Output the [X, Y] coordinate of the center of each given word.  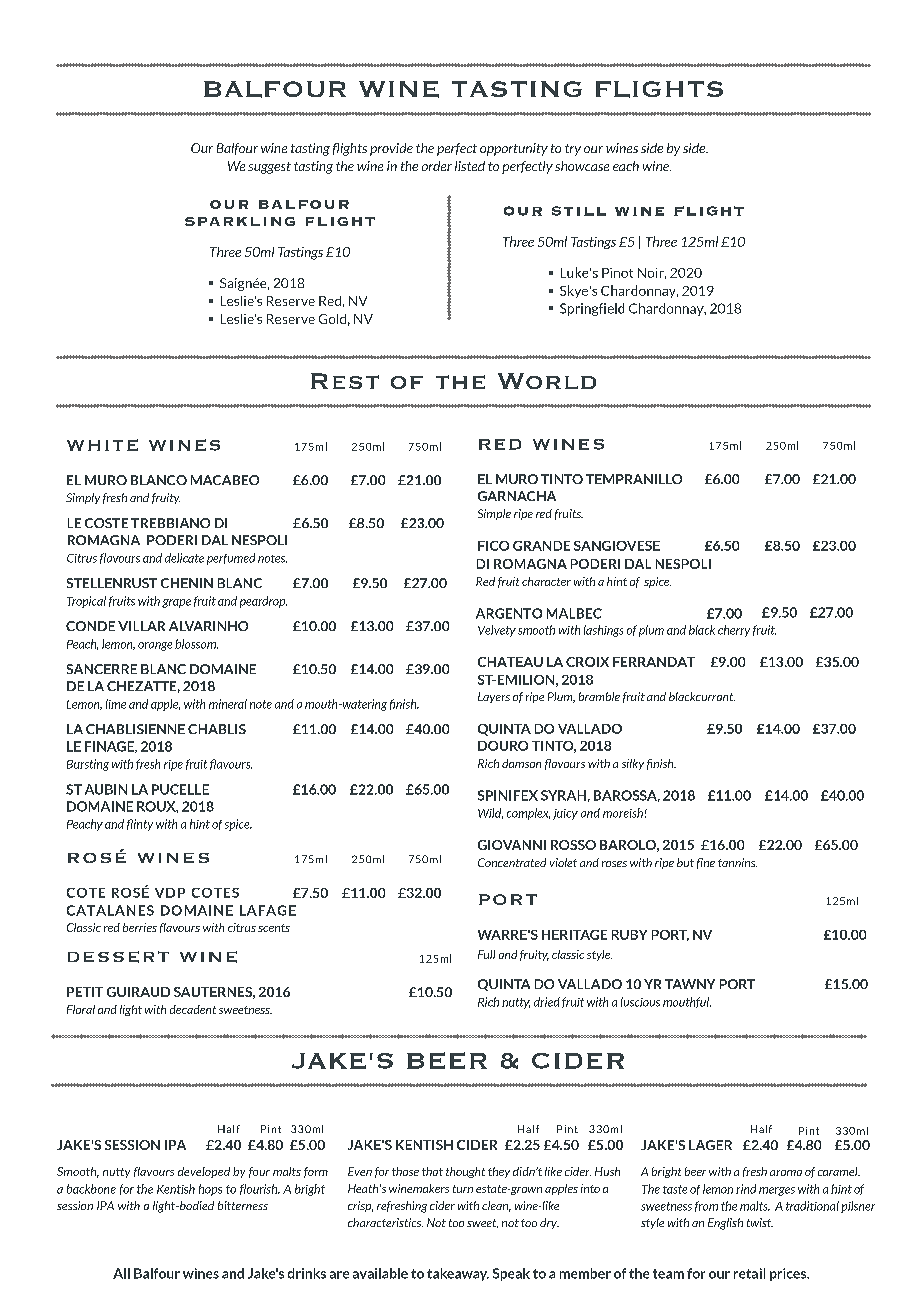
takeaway [458, 1274]
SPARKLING [240, 221]
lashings [603, 631]
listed [470, 166]
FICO [493, 546]
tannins [737, 862]
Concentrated [512, 862]
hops [210, 1190]
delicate [184, 558]
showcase [582, 166]
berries [140, 927]
